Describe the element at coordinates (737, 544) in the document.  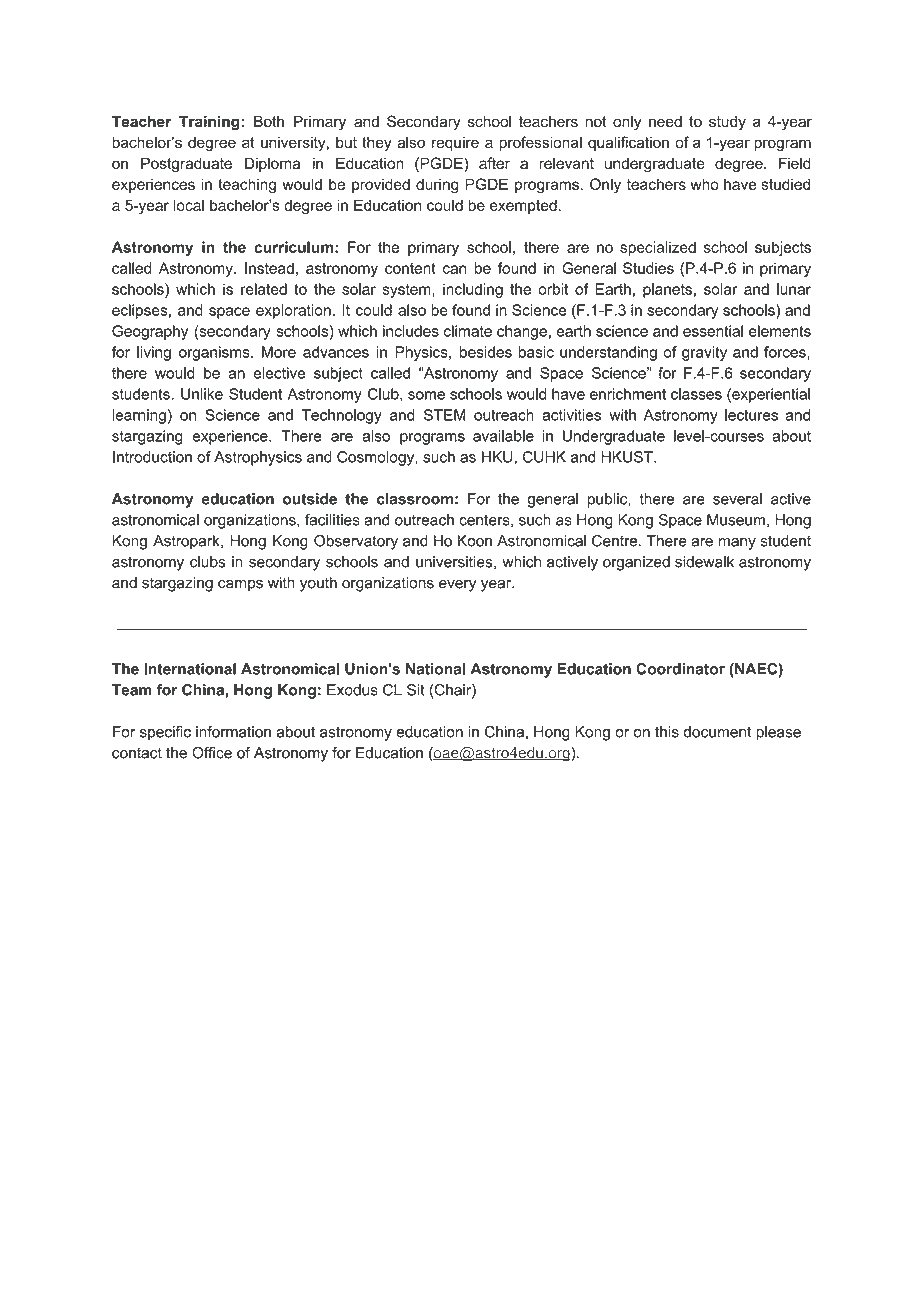
I see `many` at that location.
